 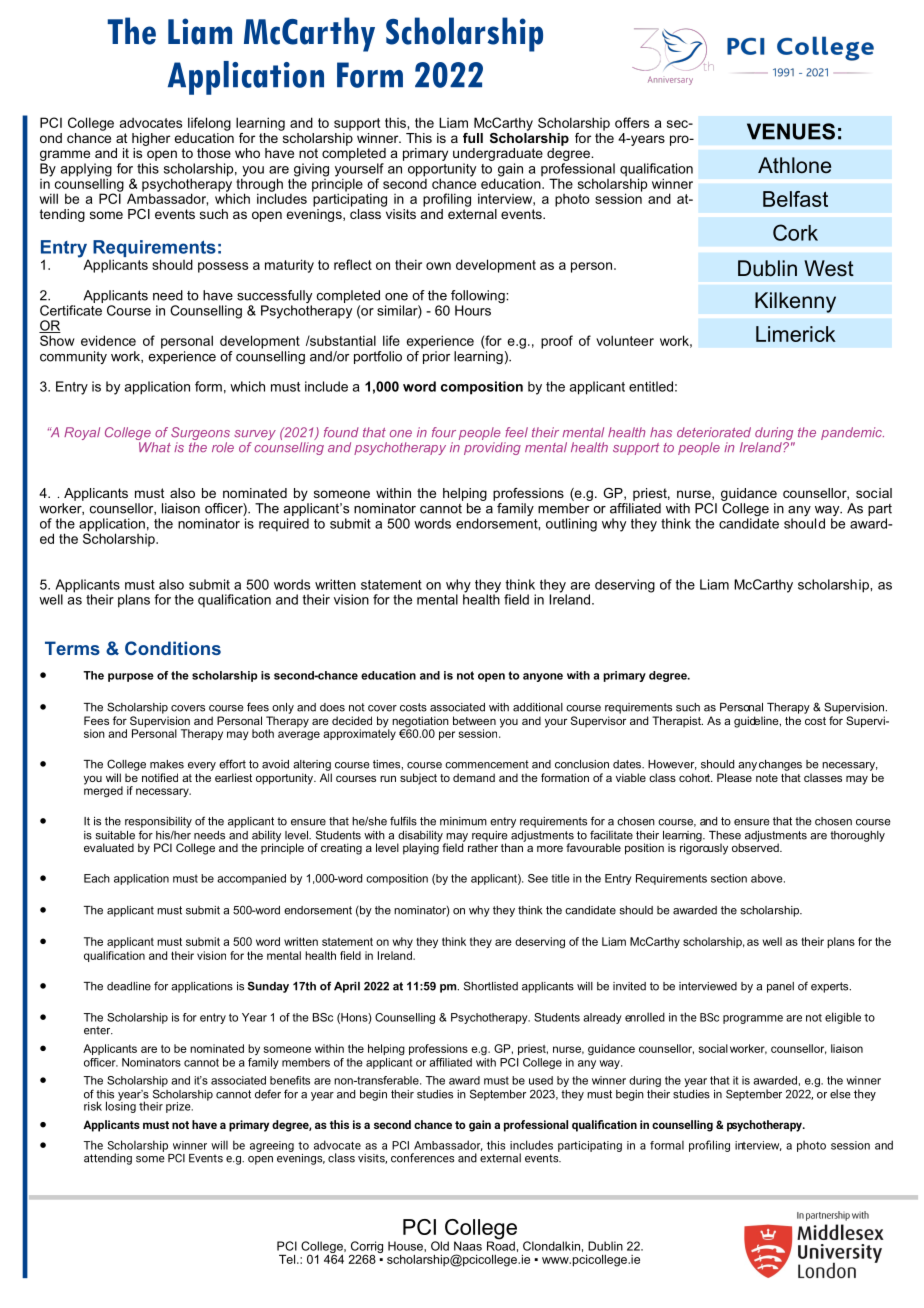 I want to click on panel, so click(x=780, y=987).
